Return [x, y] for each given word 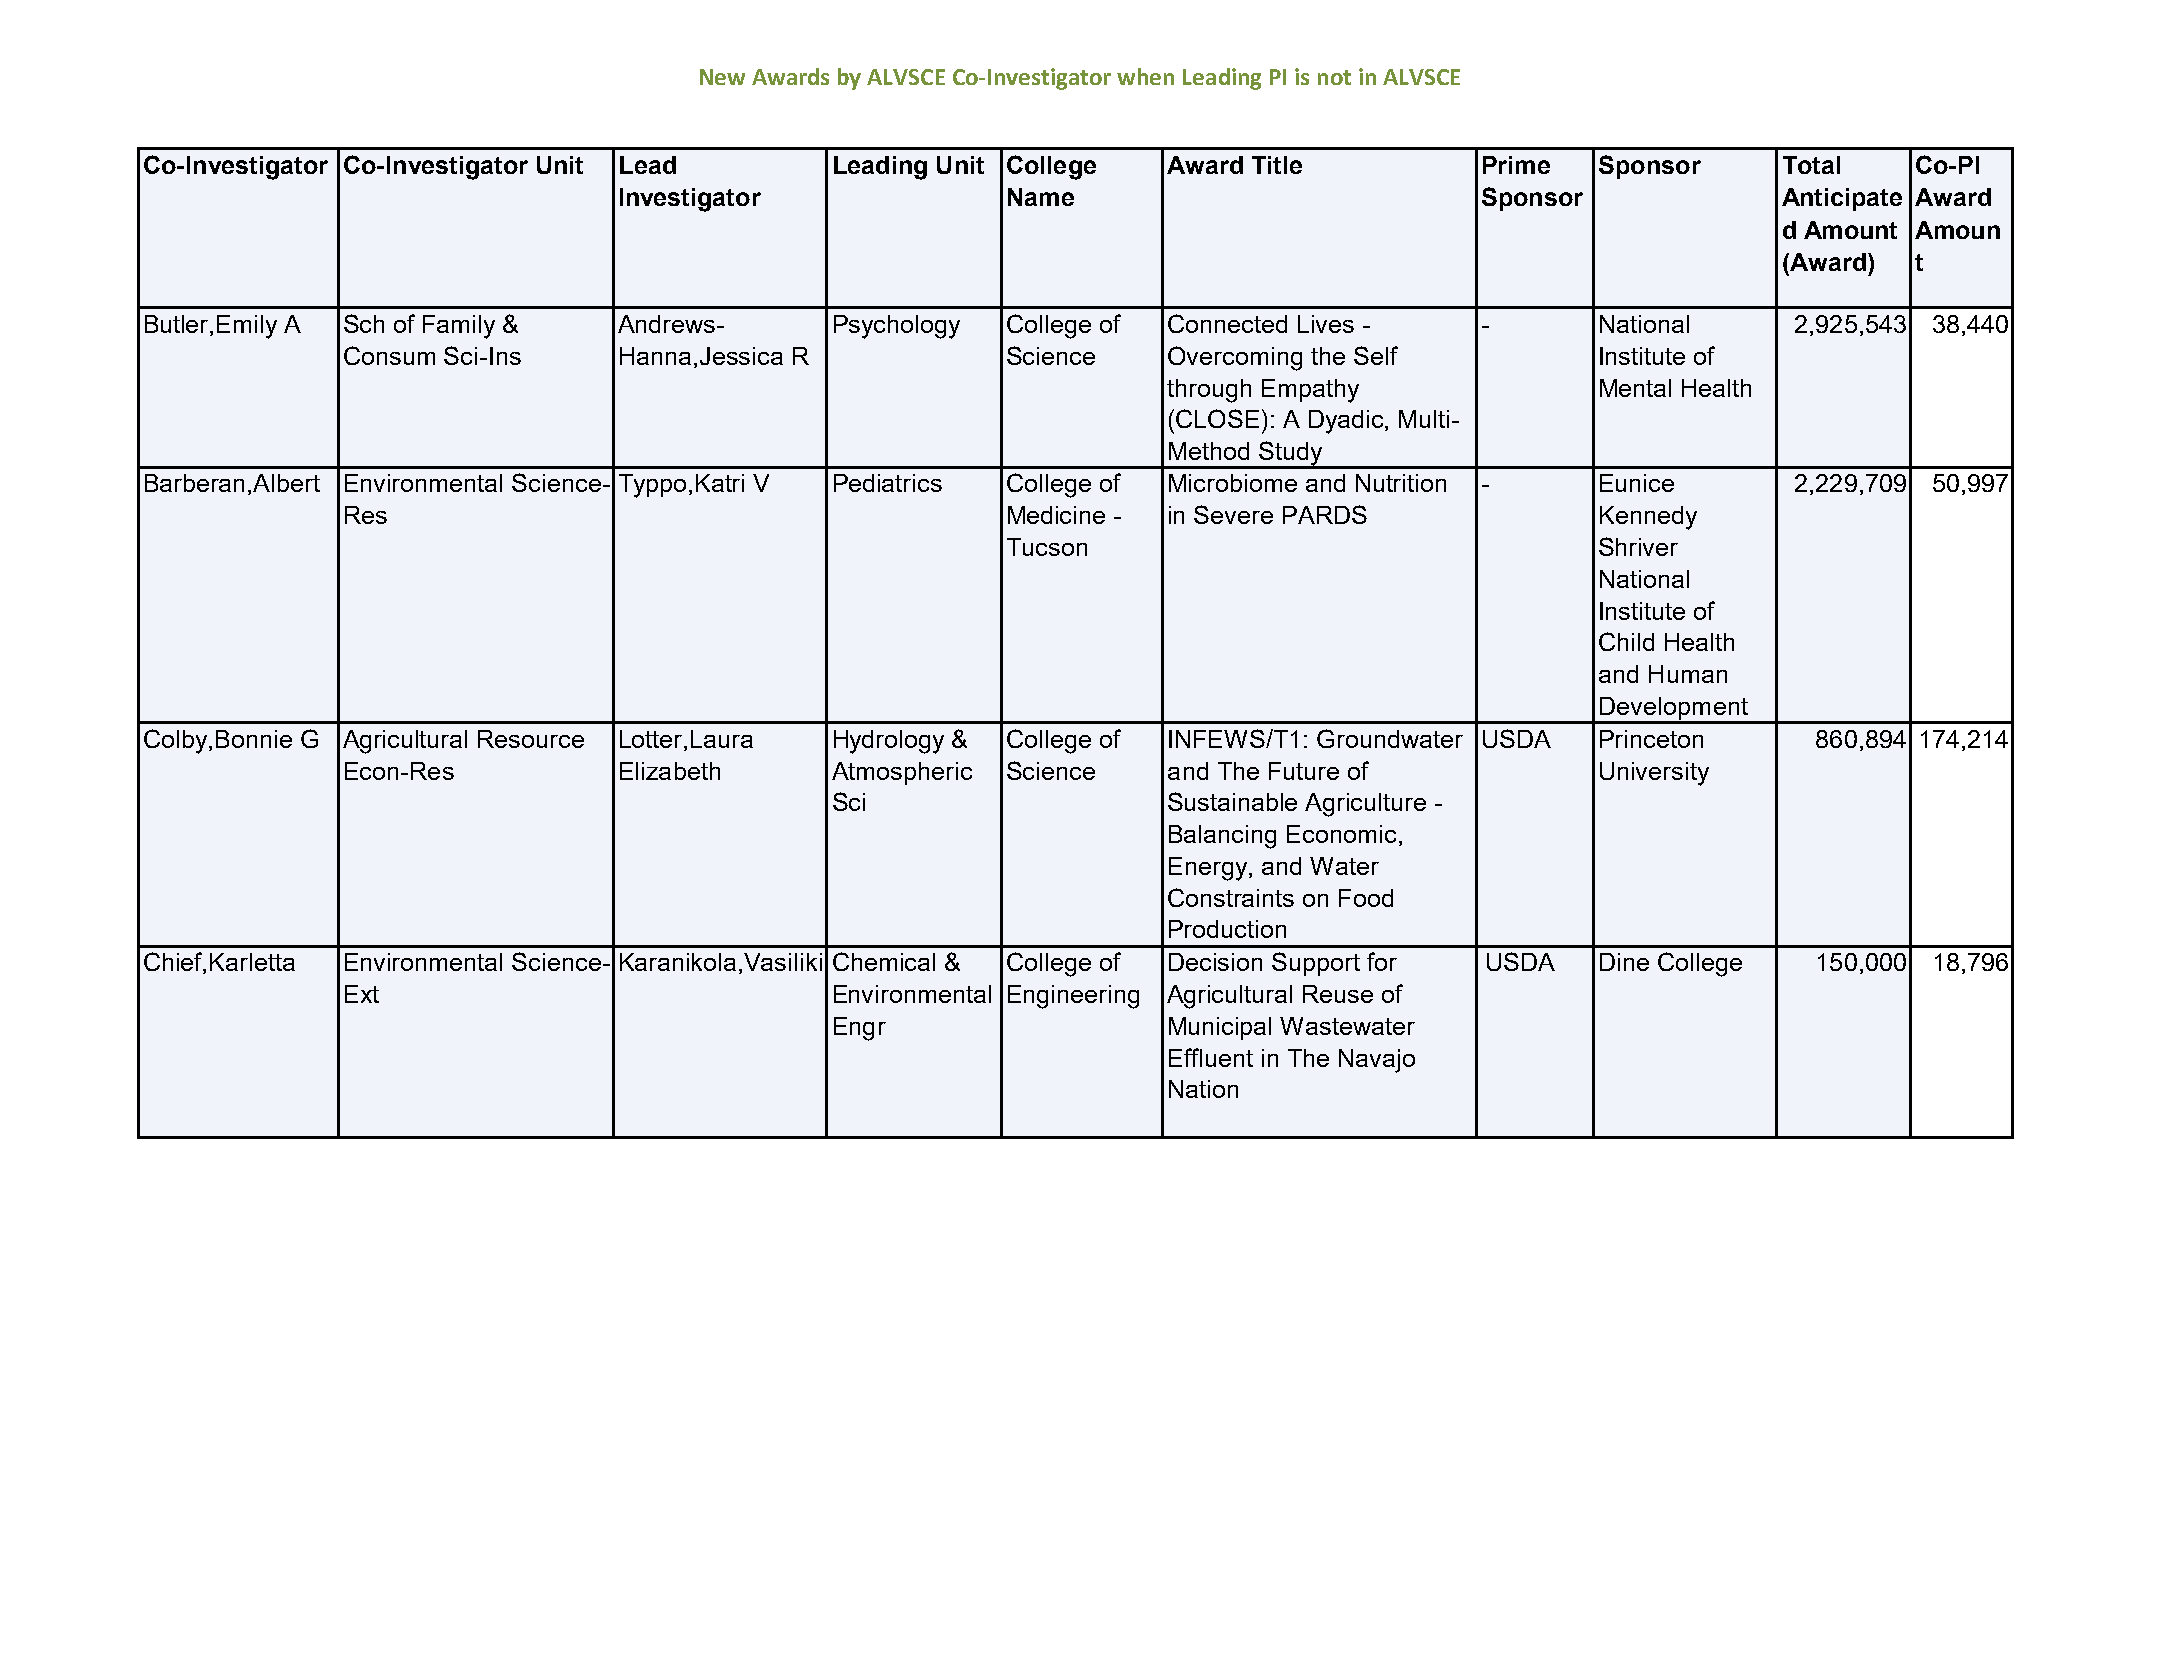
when [1145, 76]
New [722, 77]
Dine [1624, 962]
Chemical [884, 961]
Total [1811, 165]
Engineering [1073, 997]
